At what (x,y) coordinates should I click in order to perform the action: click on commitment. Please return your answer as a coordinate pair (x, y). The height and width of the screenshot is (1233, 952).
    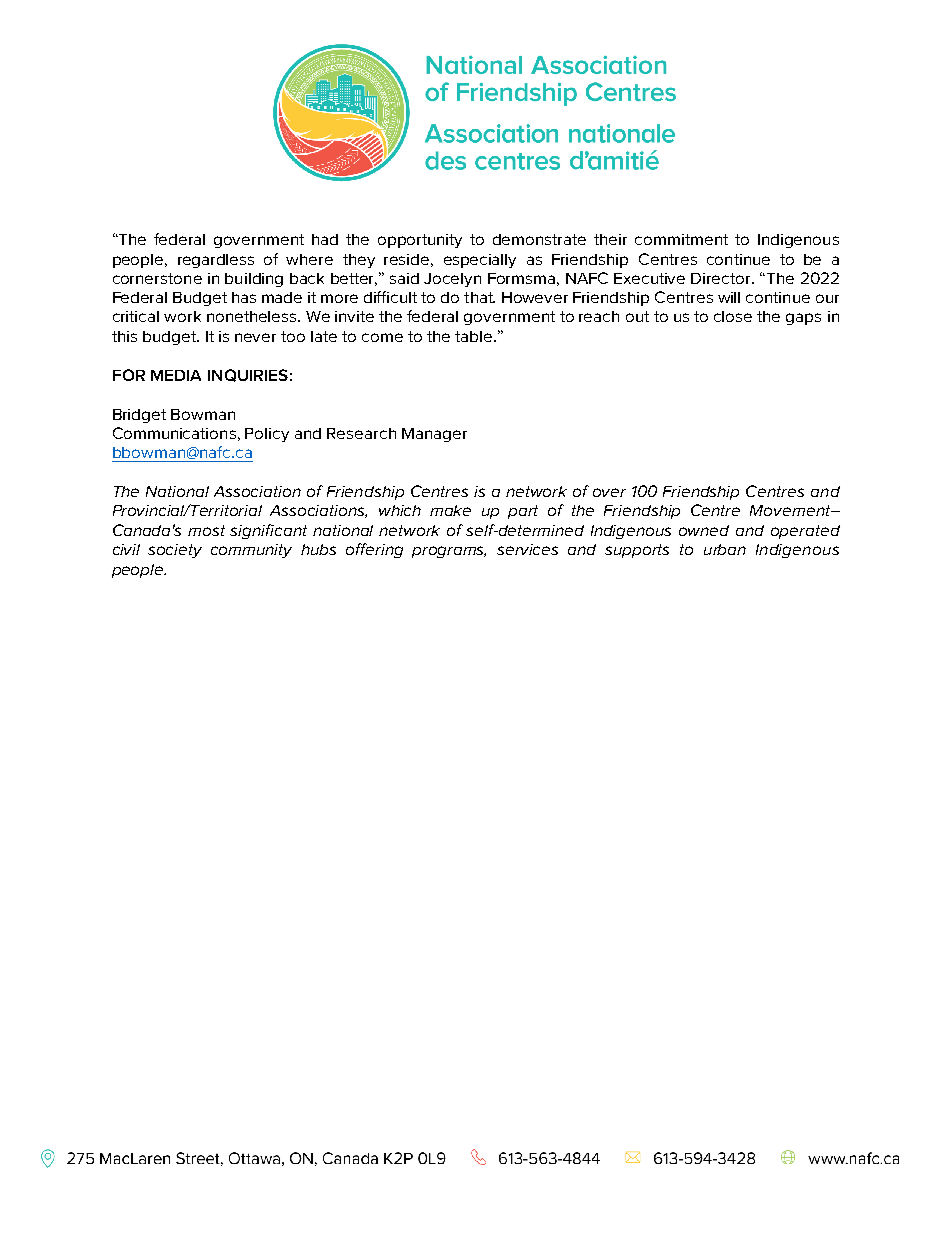
    Looking at the image, I should click on (681, 239).
